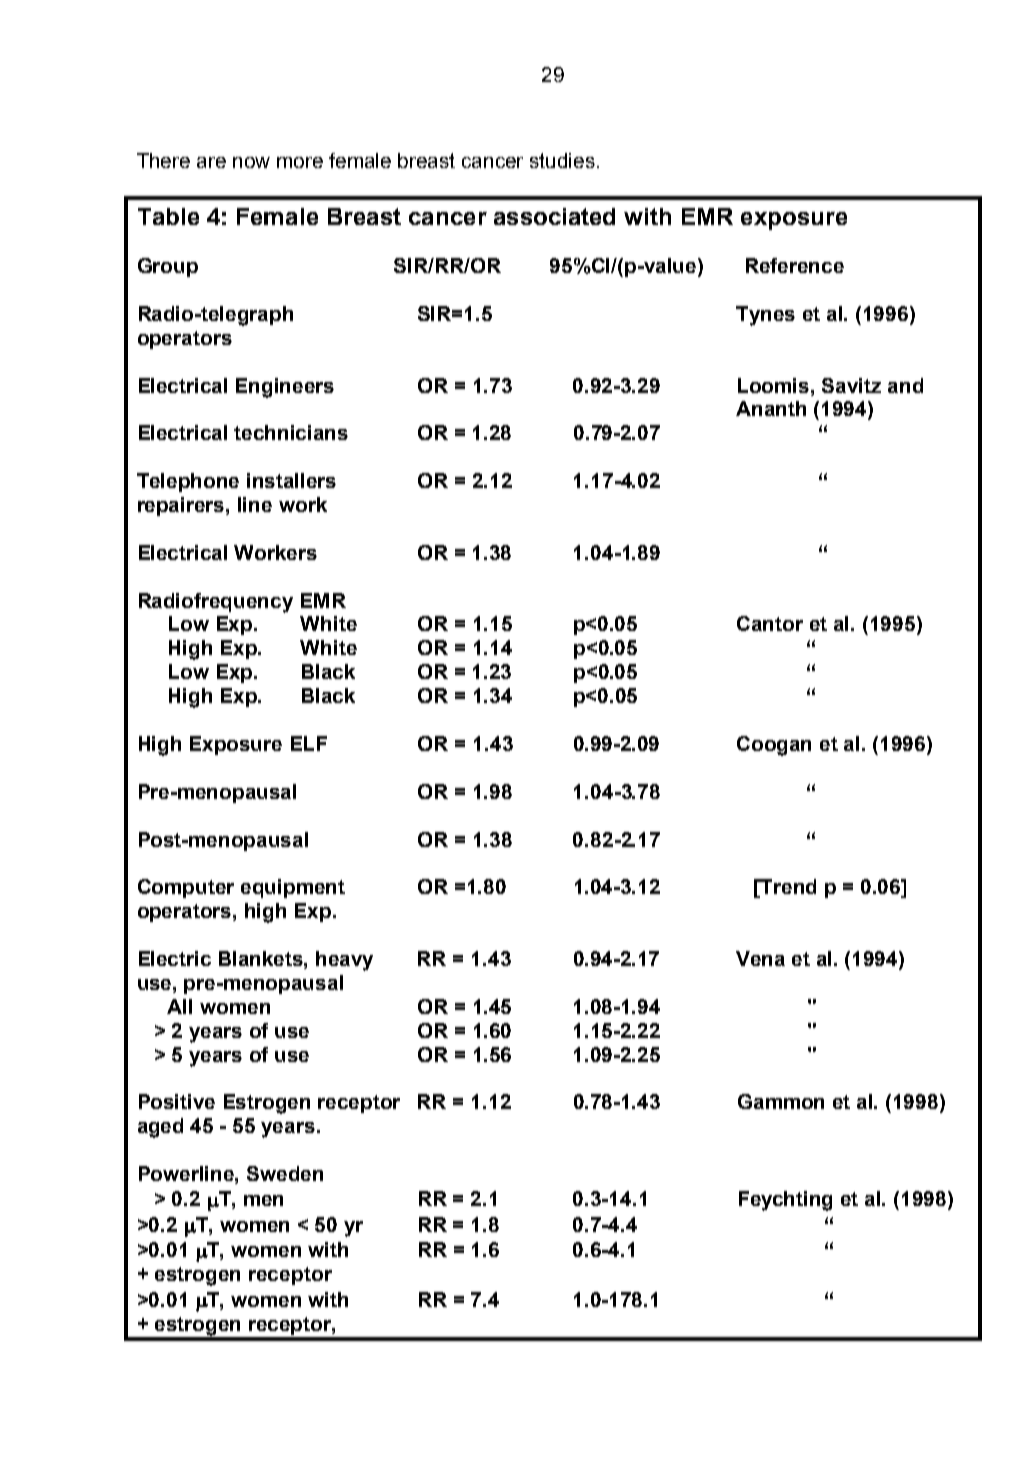 Image resolution: width=1030 pixels, height=1458 pixels. Describe the element at coordinates (285, 1173) in the page. I see `Sweden` at that location.
